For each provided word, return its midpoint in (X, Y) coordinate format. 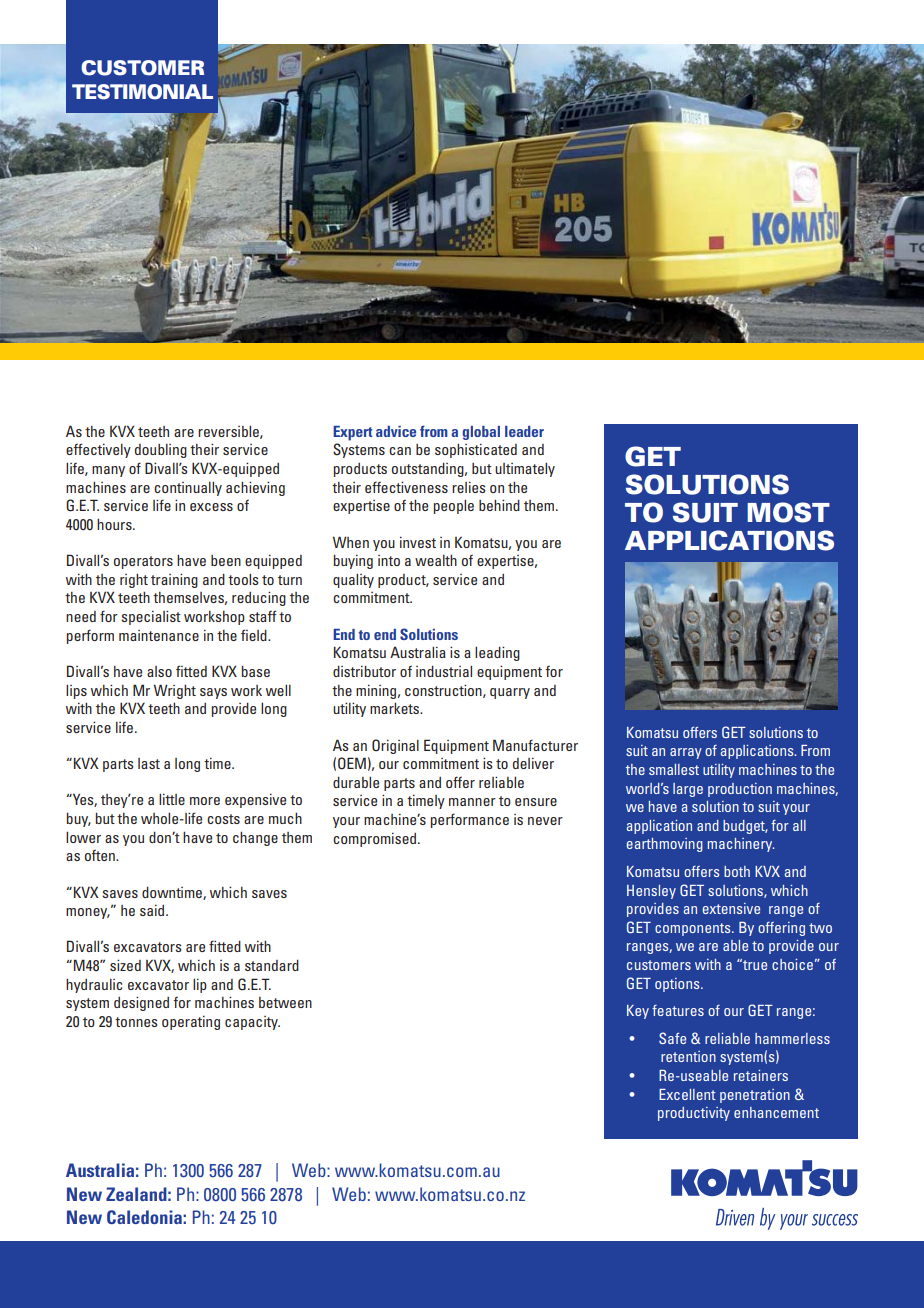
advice (396, 431)
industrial (444, 671)
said (153, 910)
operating (191, 1022)
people (454, 507)
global (481, 433)
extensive (731, 908)
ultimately (525, 470)
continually (188, 489)
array (686, 753)
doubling (161, 451)
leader (524, 431)
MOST (788, 512)
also (159, 671)
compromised (374, 839)
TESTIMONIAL (142, 92)
